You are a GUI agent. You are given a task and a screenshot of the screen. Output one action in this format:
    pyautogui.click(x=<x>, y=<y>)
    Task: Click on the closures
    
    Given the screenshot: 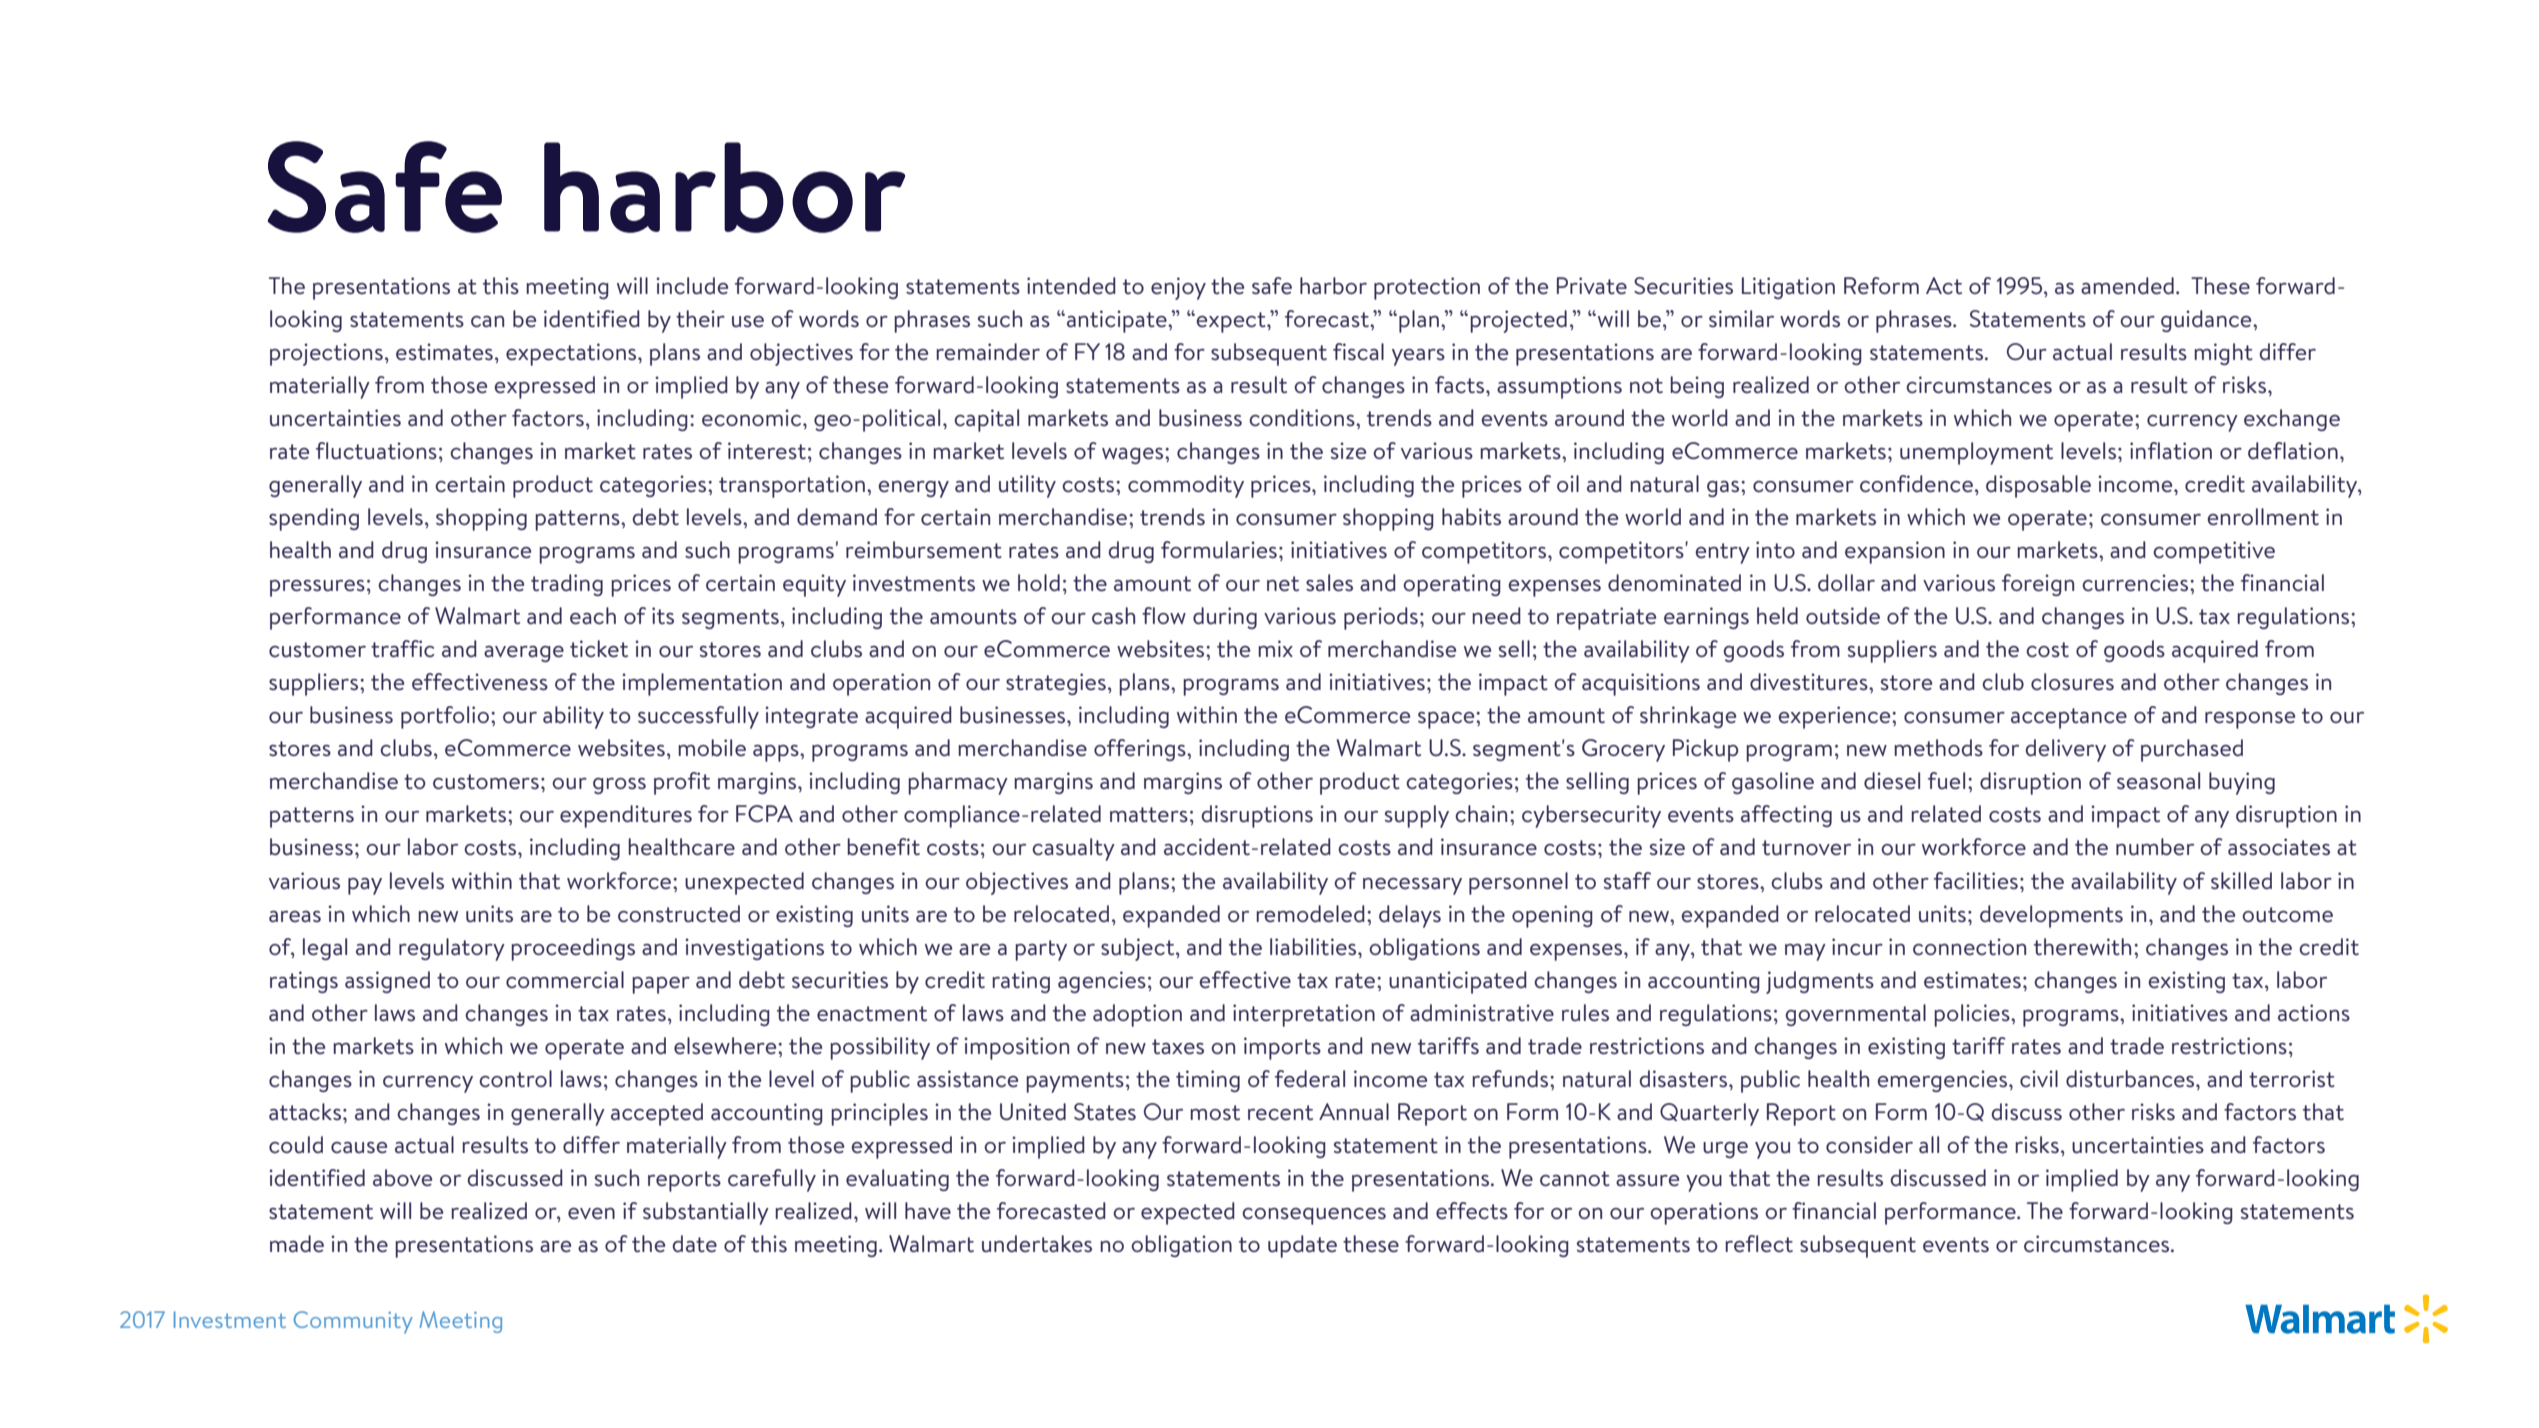 What is the action you would take?
    pyautogui.click(x=2072, y=682)
